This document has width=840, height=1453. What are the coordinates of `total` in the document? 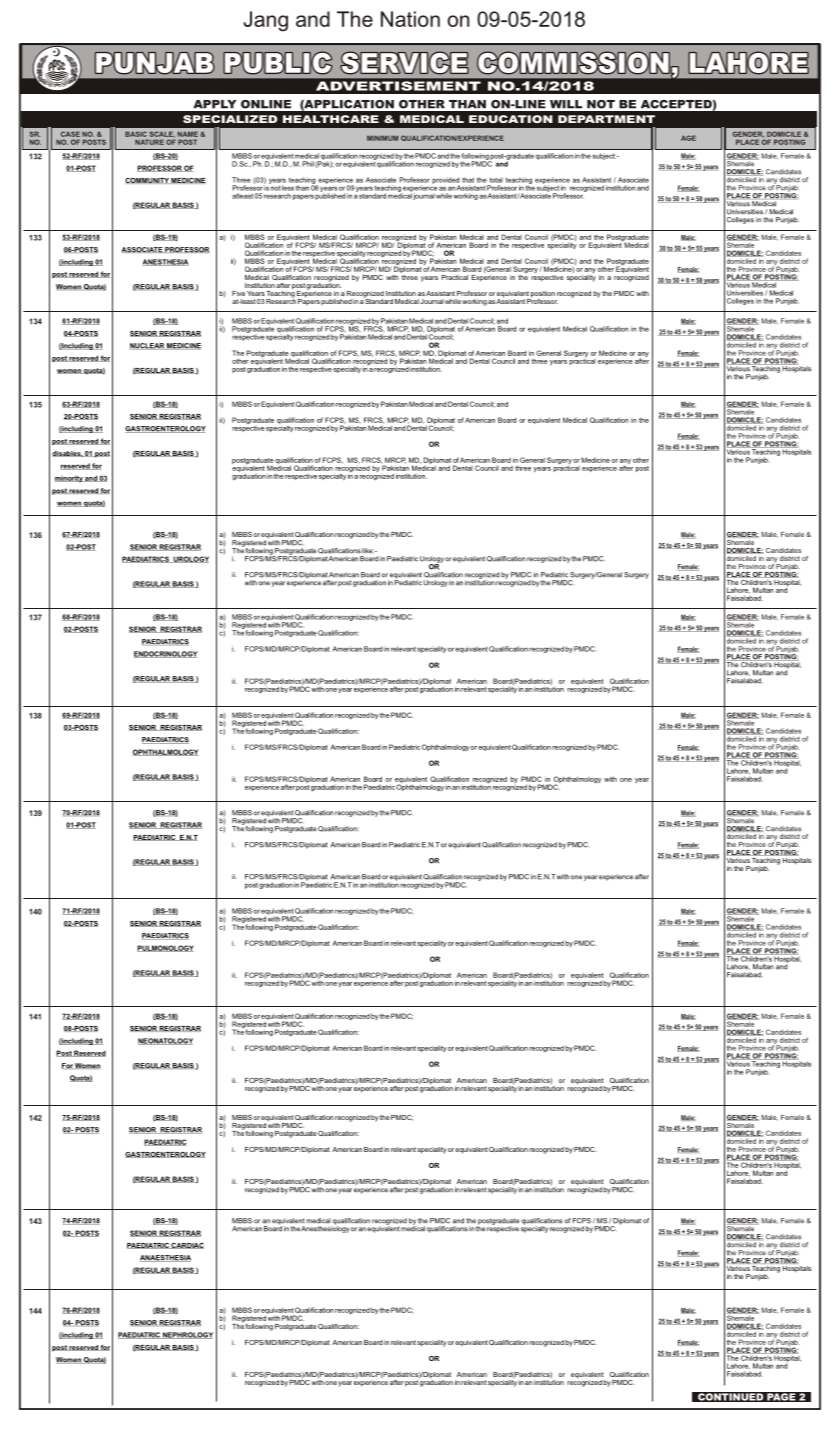 It's located at (496, 180).
